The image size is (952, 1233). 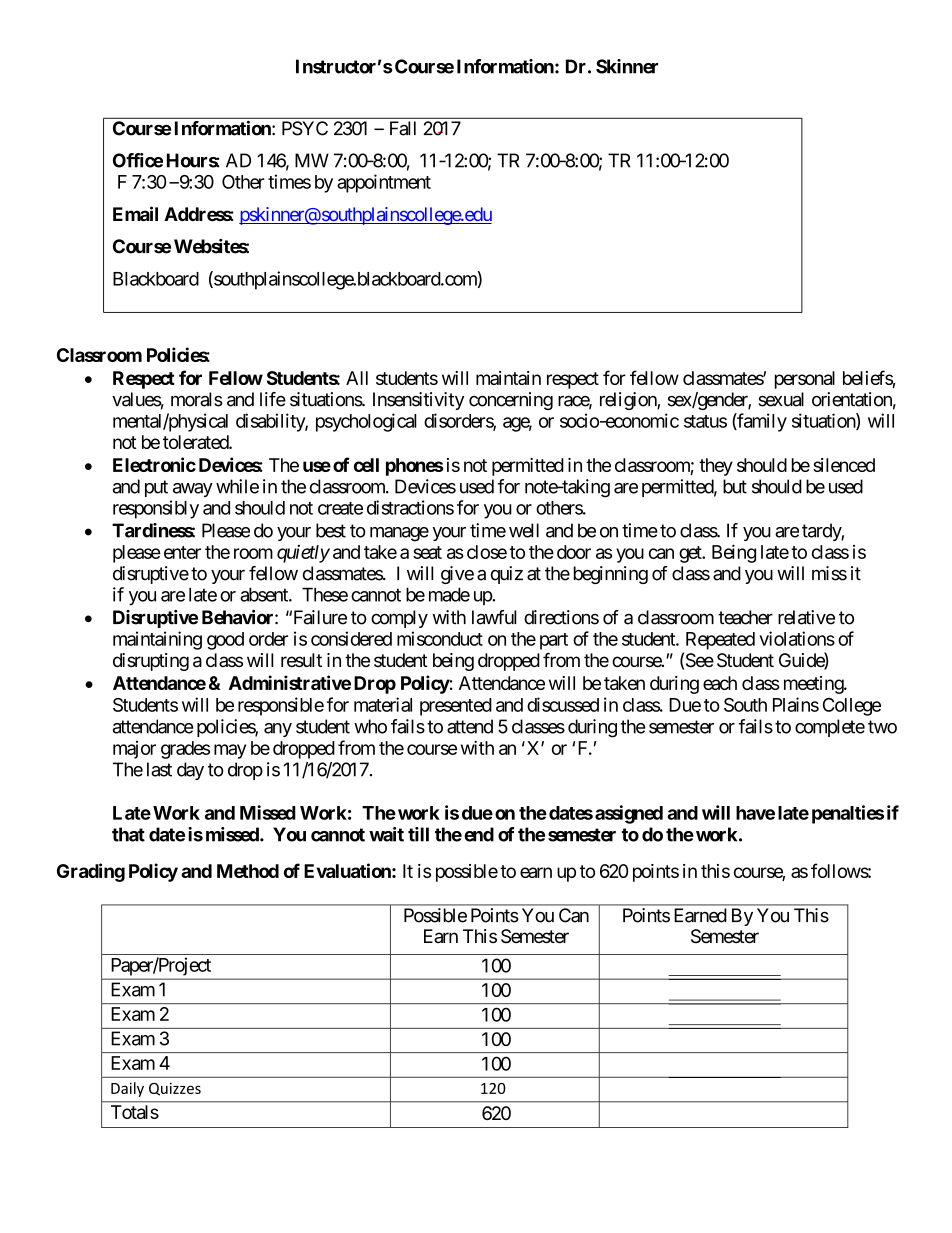 What do you see at coordinates (127, 1089) in the image?
I see `Daily` at bounding box center [127, 1089].
